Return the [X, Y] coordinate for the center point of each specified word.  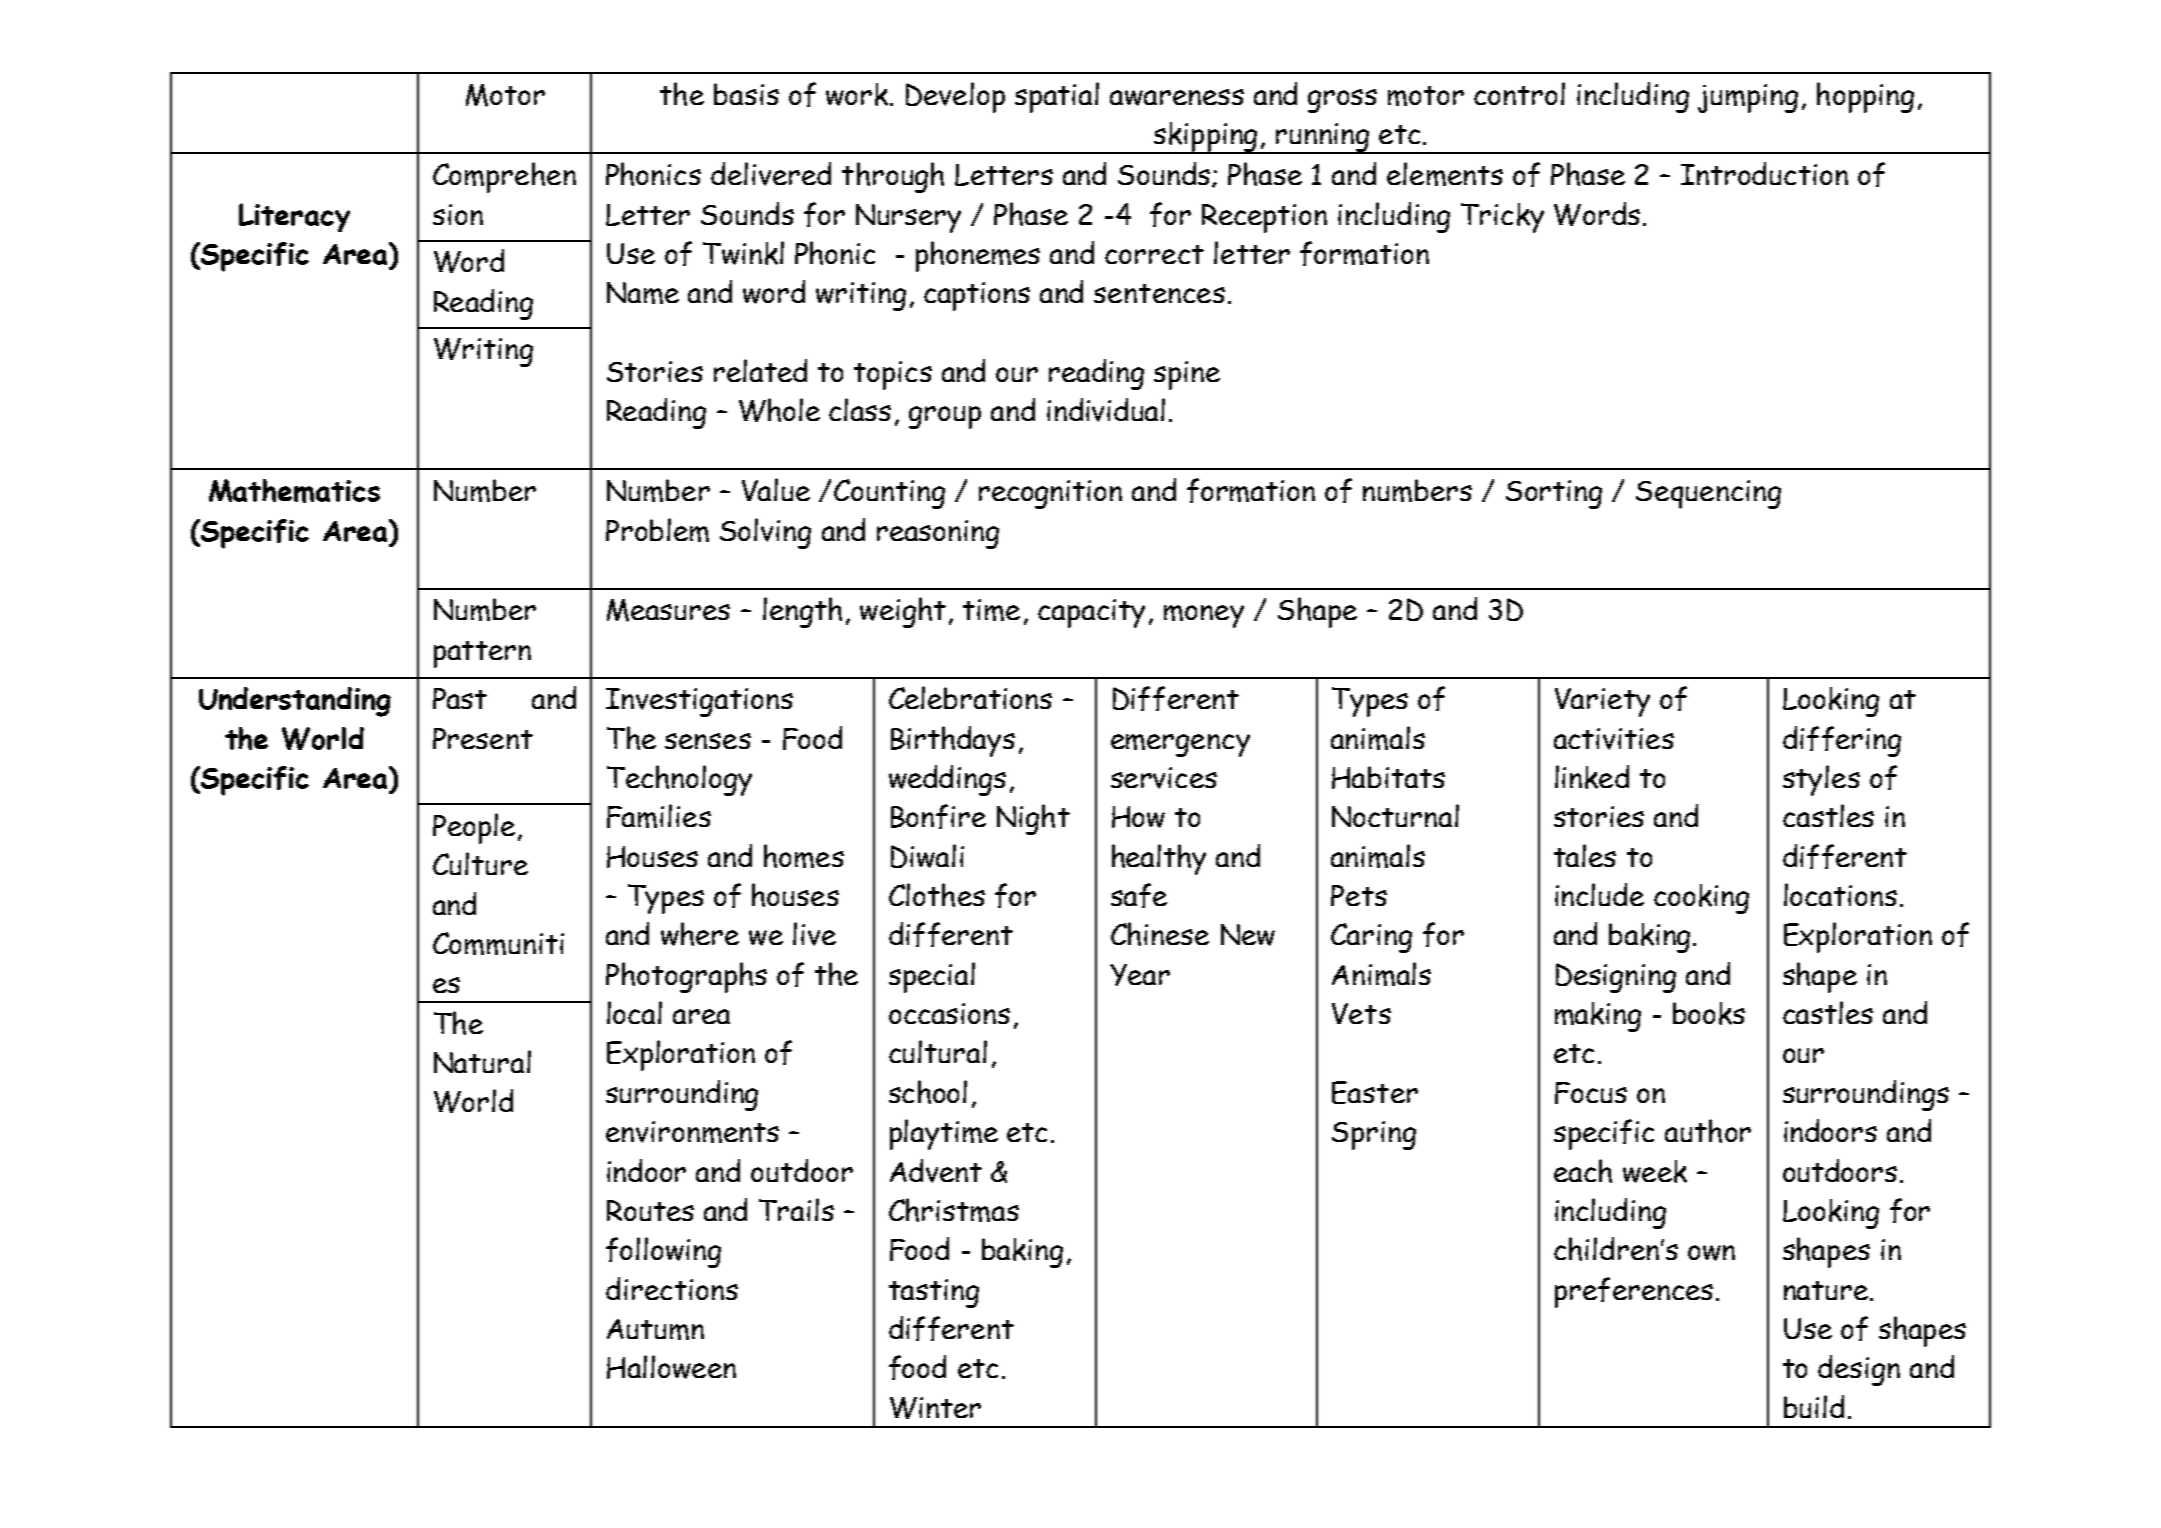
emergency [1180, 745]
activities [1614, 739]
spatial [1057, 97]
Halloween [671, 1367]
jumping [1748, 98]
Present [483, 738]
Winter [935, 1408]
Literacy [294, 217]
